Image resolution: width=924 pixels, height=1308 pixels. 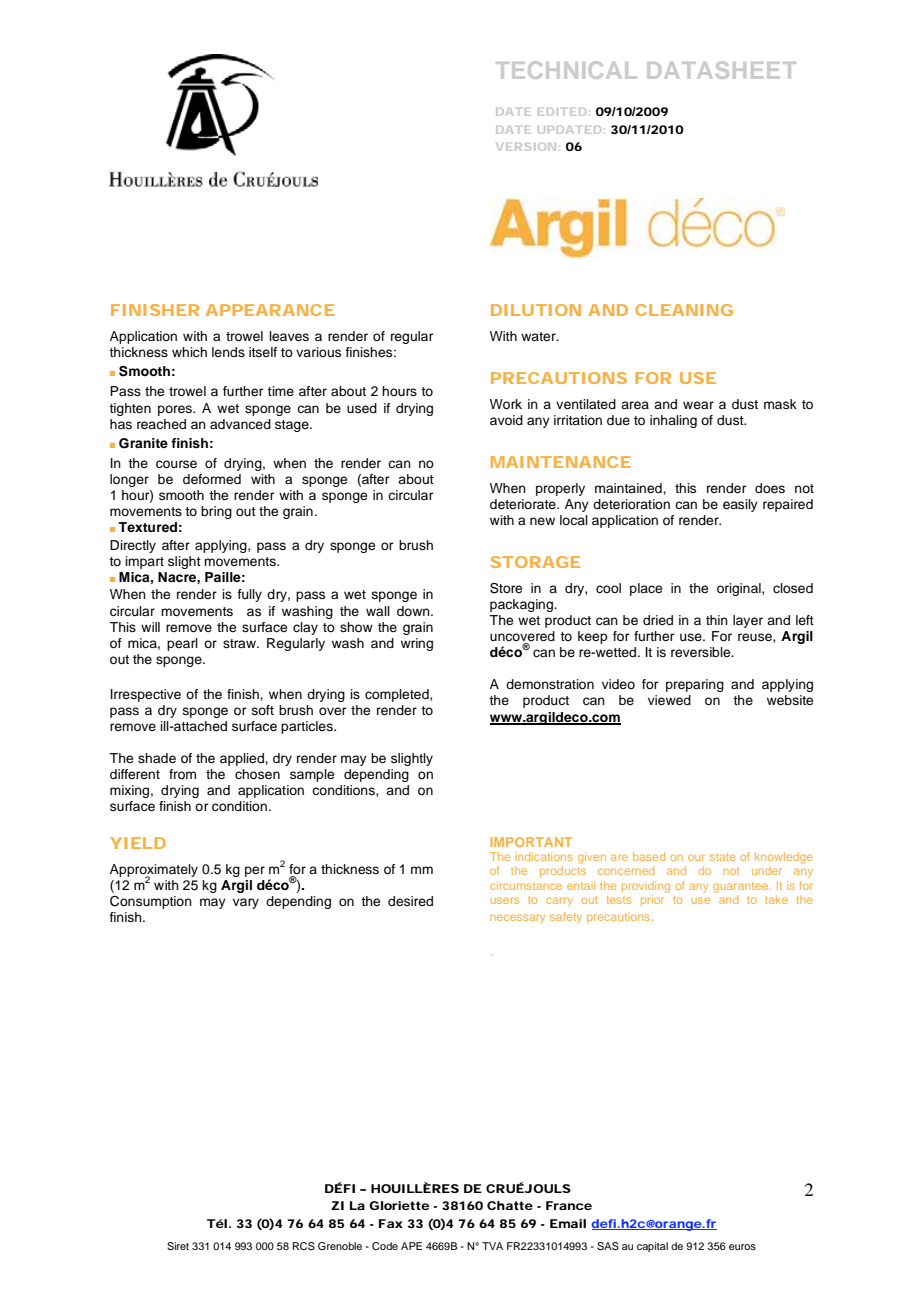 I want to click on bring, so click(x=216, y=512).
